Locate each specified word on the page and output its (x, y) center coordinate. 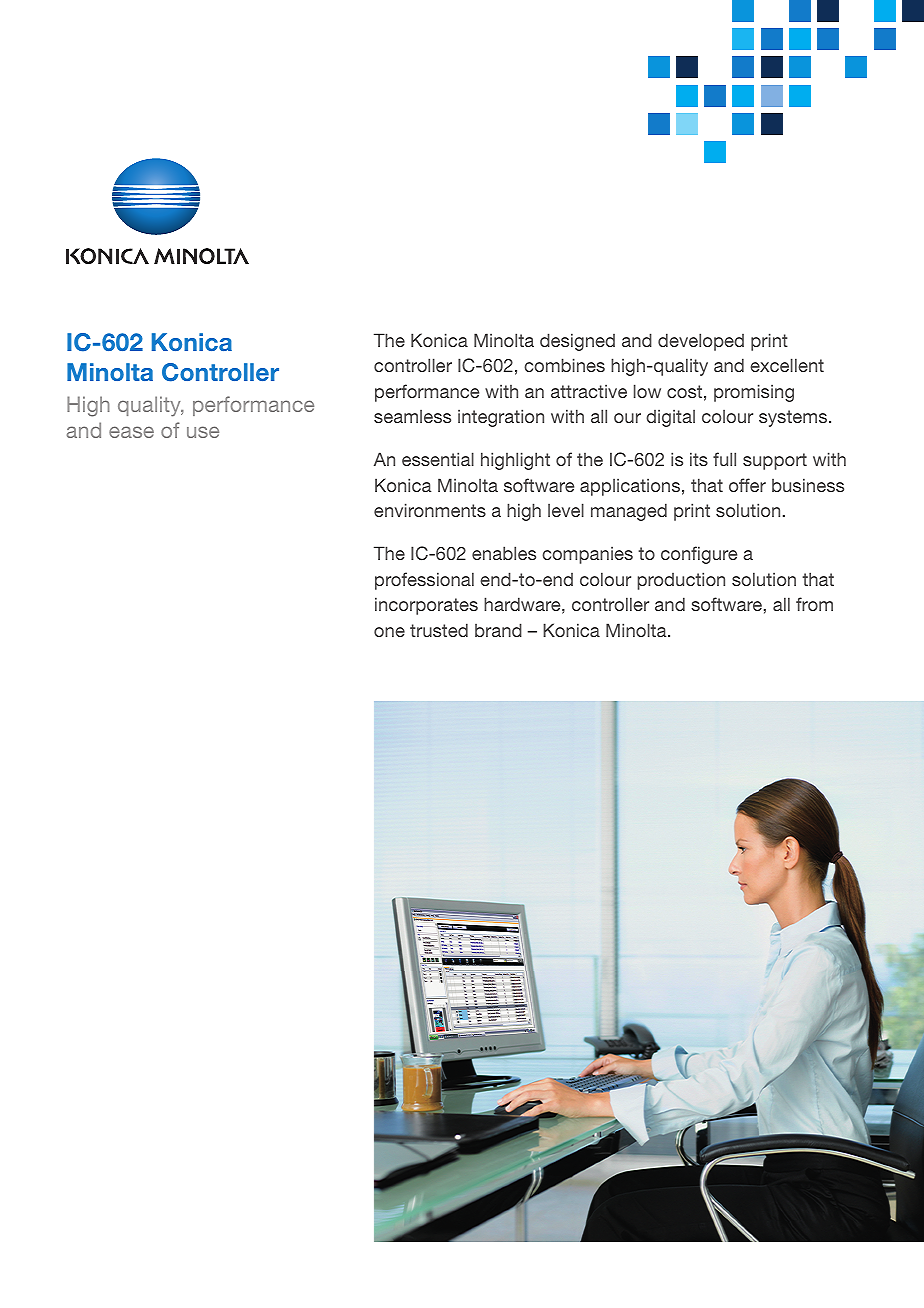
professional (424, 581)
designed (577, 342)
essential (438, 459)
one (389, 632)
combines (564, 365)
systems (794, 418)
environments (430, 510)
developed (701, 342)
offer (747, 485)
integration (501, 418)
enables (504, 553)
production (681, 581)
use (203, 432)
